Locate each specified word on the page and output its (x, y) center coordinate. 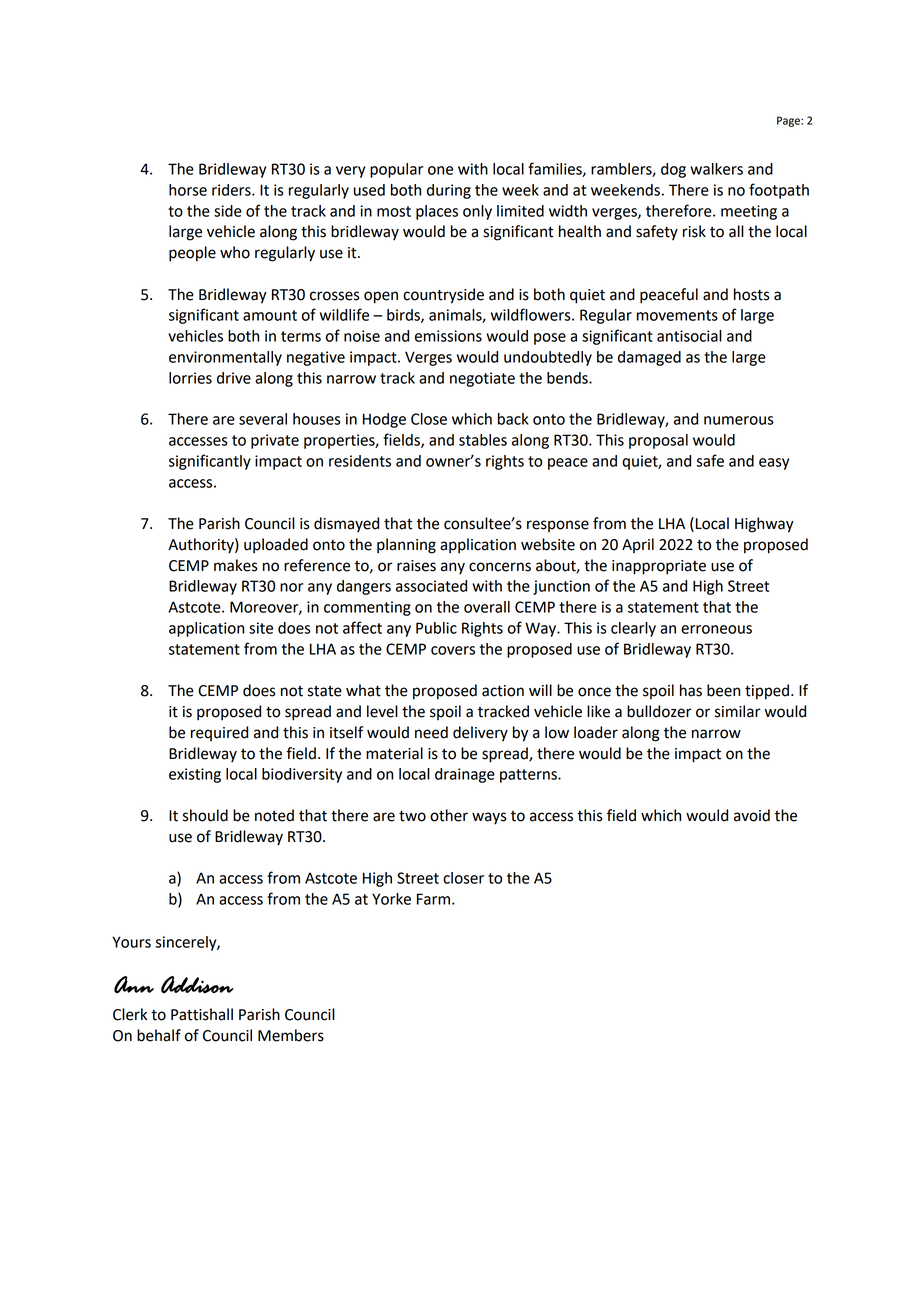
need (431, 732)
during (449, 191)
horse (188, 190)
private (275, 441)
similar (738, 711)
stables (483, 440)
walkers (716, 169)
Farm (435, 899)
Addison (197, 985)
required (219, 733)
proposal (658, 441)
